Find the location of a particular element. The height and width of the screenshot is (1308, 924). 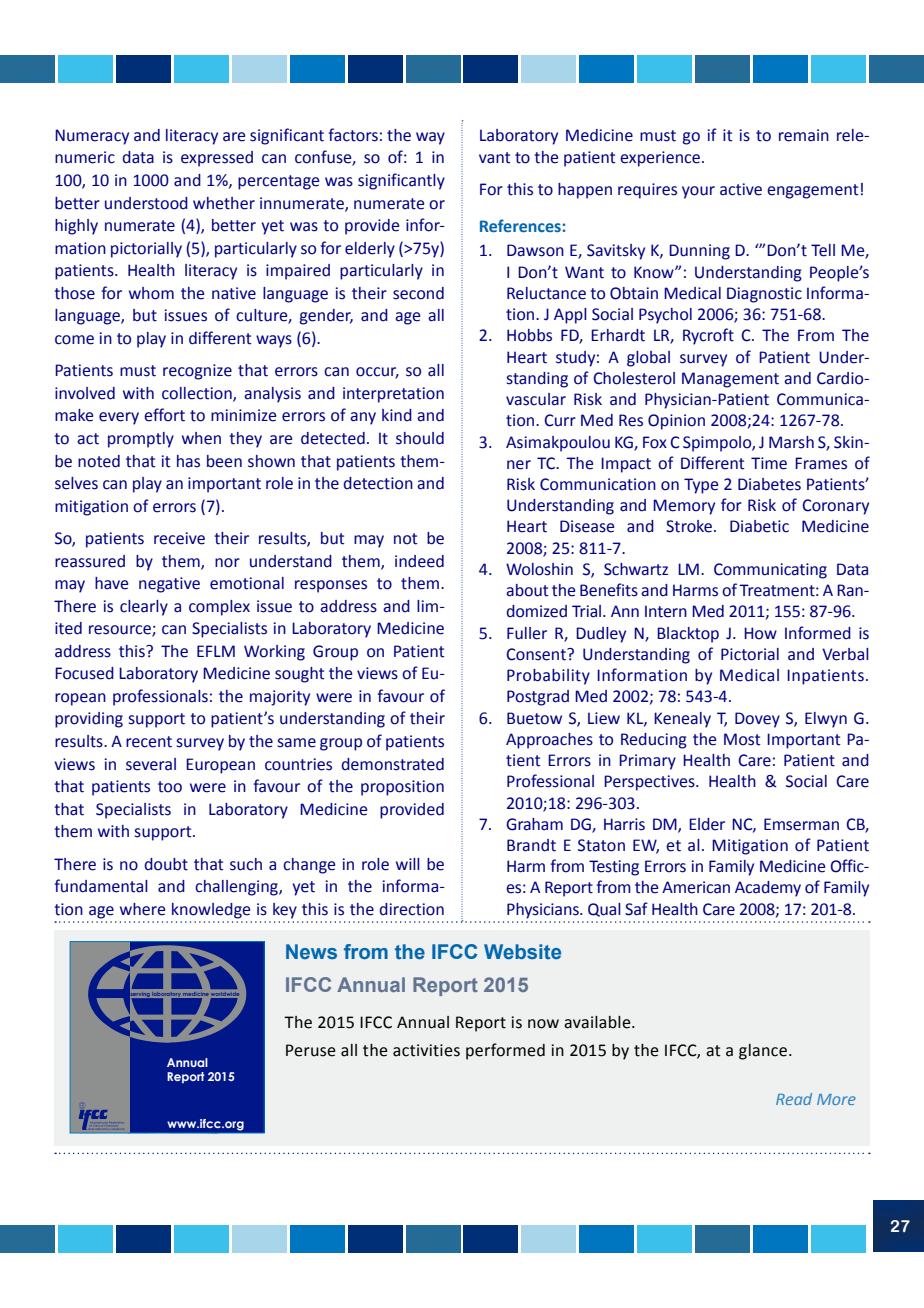

expressed is located at coordinates (217, 159).
